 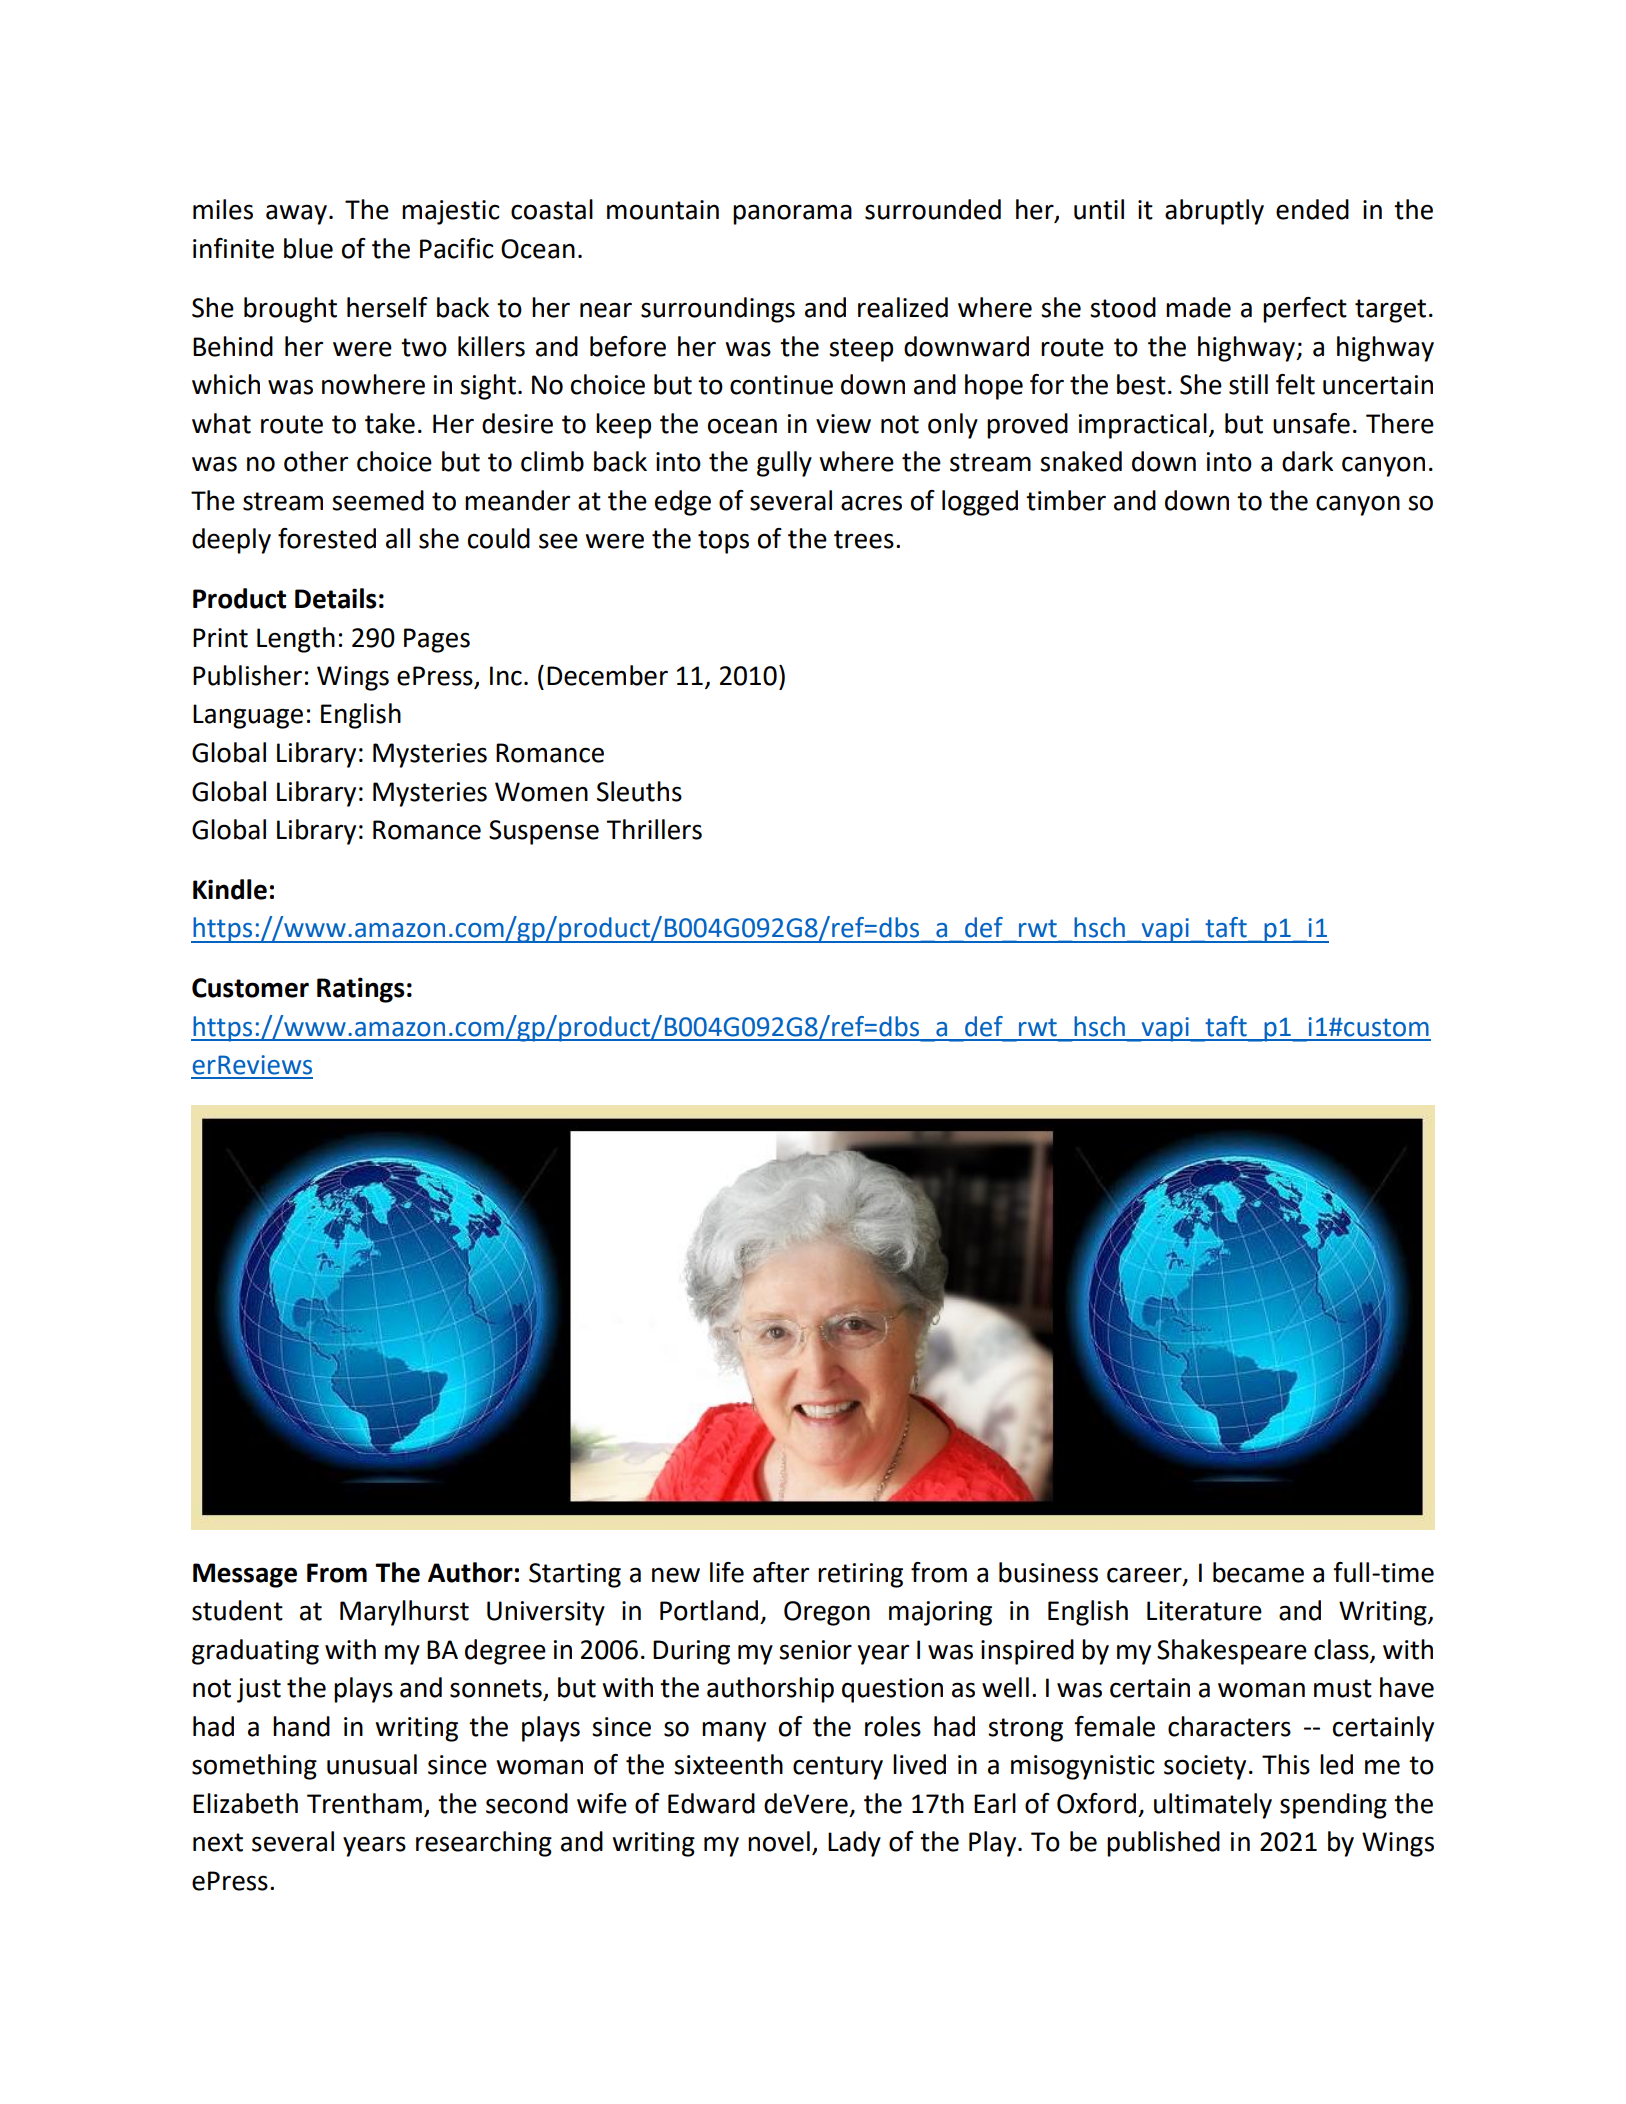 What do you see at coordinates (1286, 1764) in the screenshot?
I see `This` at bounding box center [1286, 1764].
